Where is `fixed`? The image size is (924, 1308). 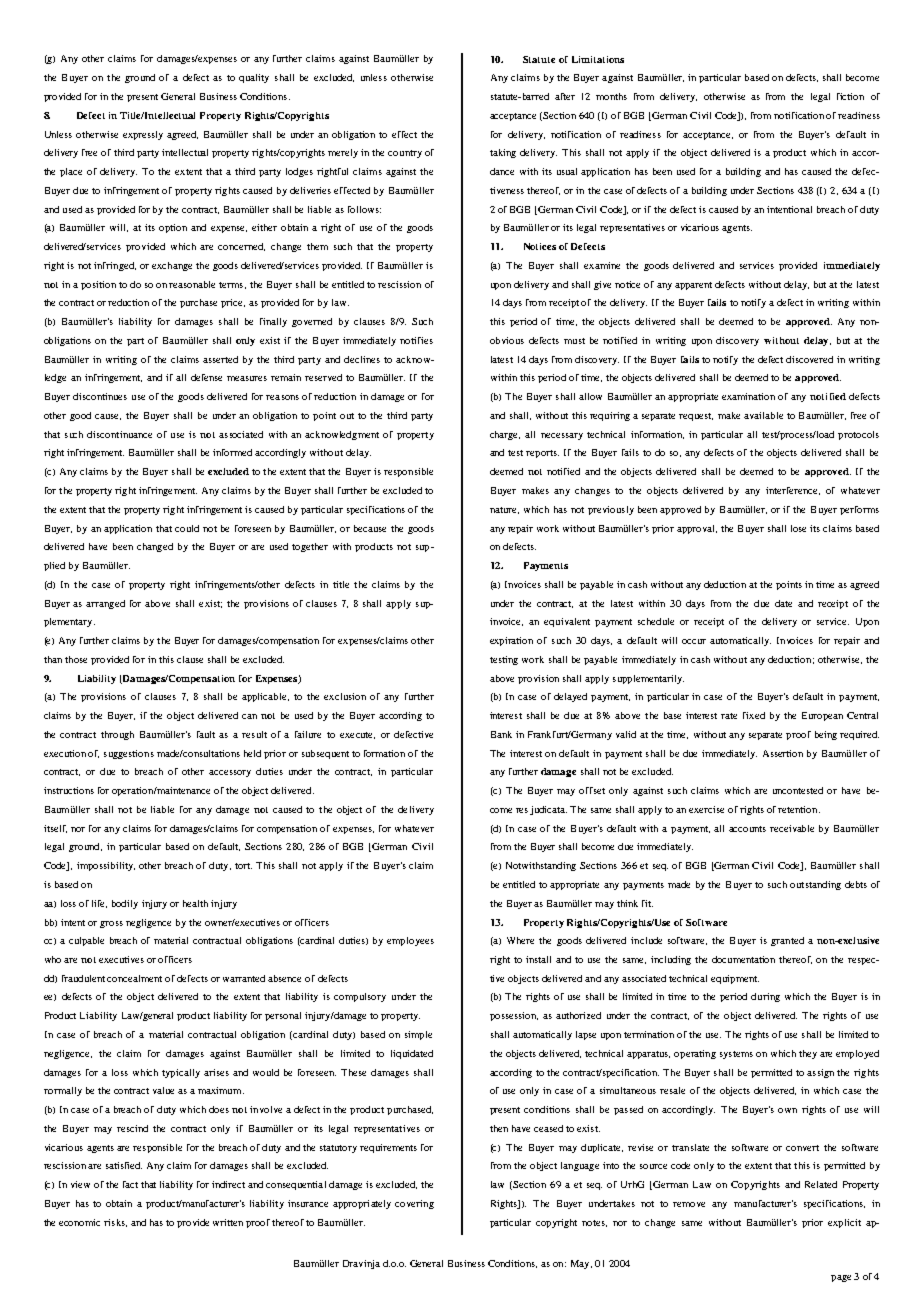 fixed is located at coordinates (754, 715).
